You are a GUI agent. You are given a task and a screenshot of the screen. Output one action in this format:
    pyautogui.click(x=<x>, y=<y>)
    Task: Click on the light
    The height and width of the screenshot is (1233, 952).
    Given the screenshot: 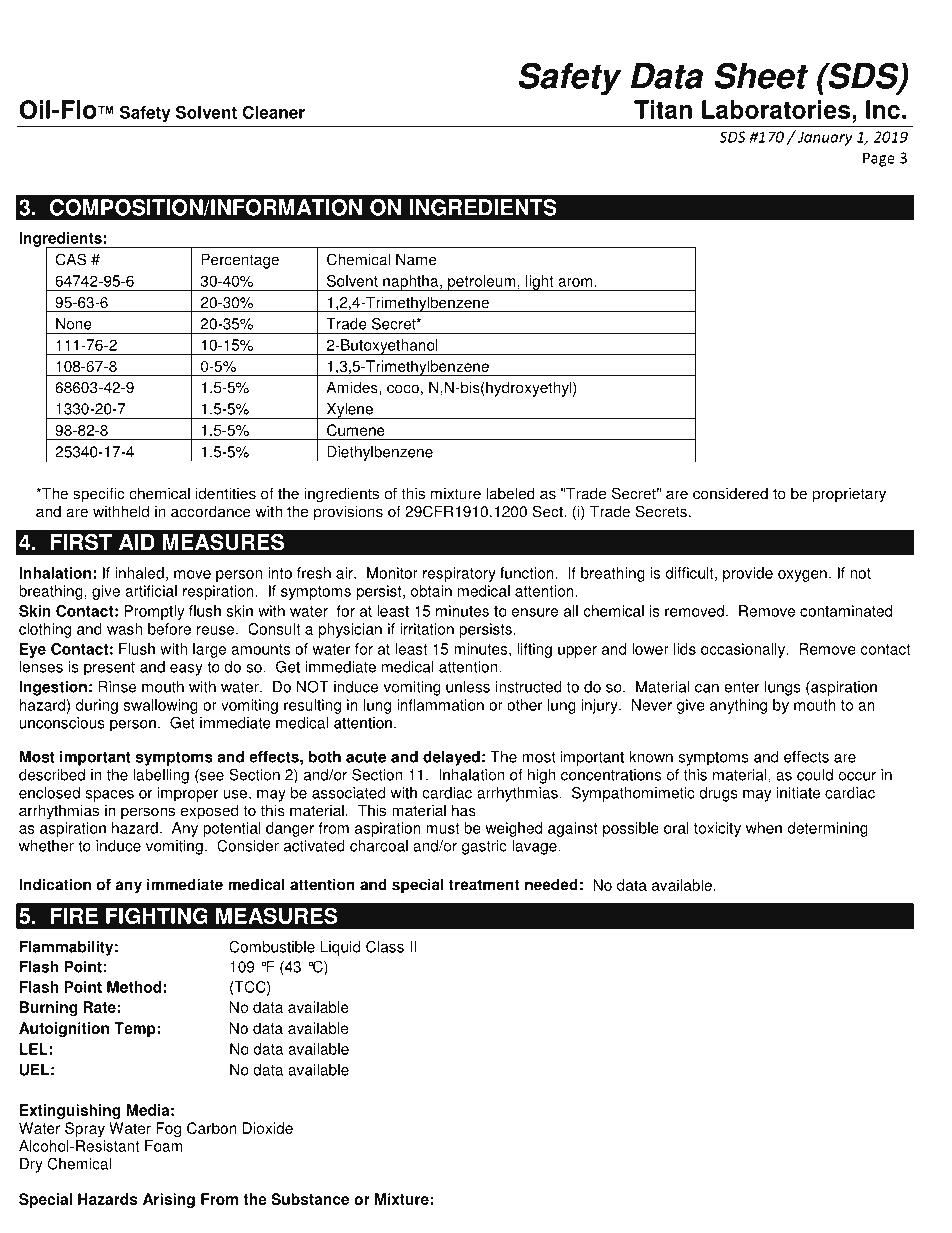 What is the action you would take?
    pyautogui.click(x=540, y=283)
